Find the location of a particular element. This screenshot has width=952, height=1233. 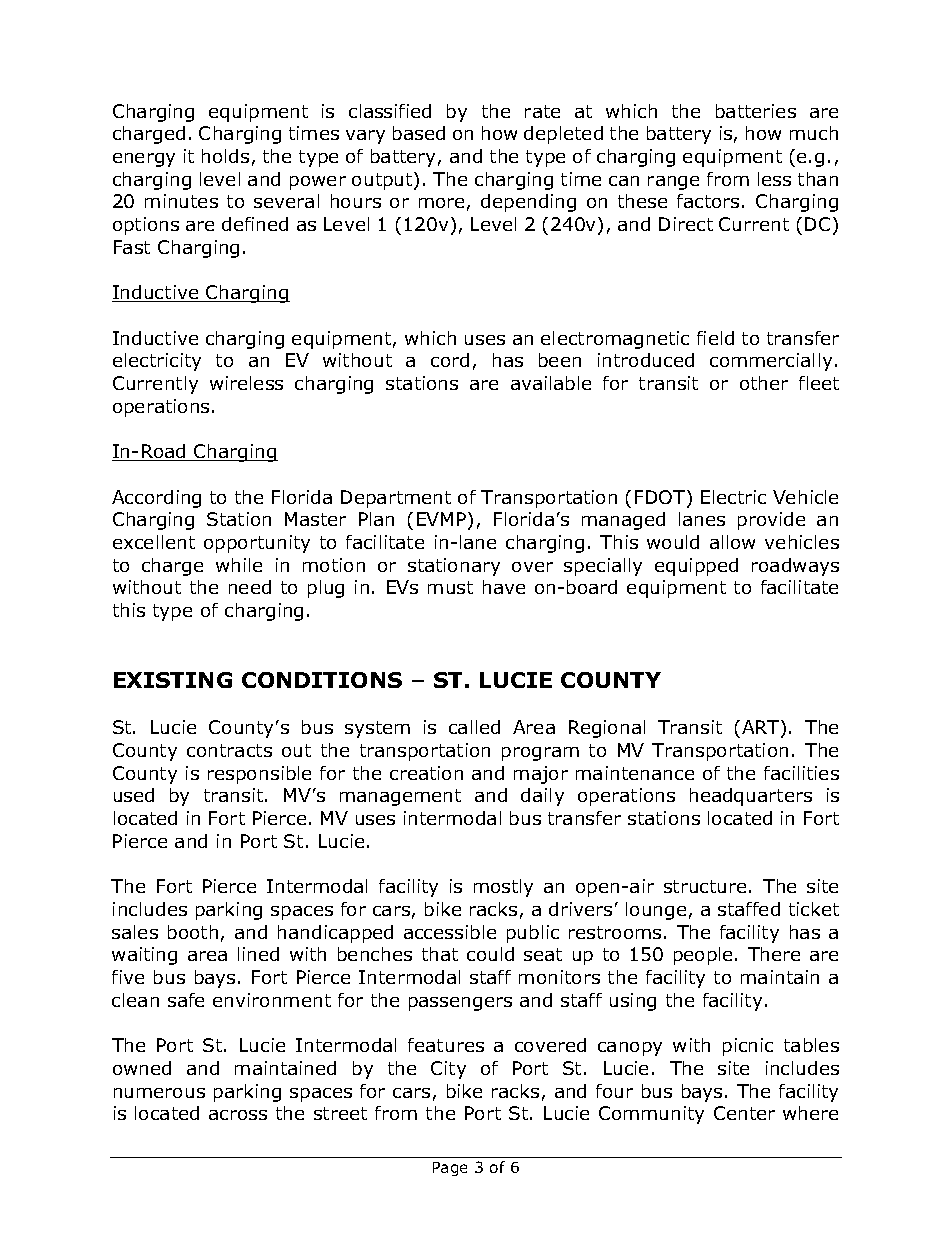

holds is located at coordinates (225, 156).
